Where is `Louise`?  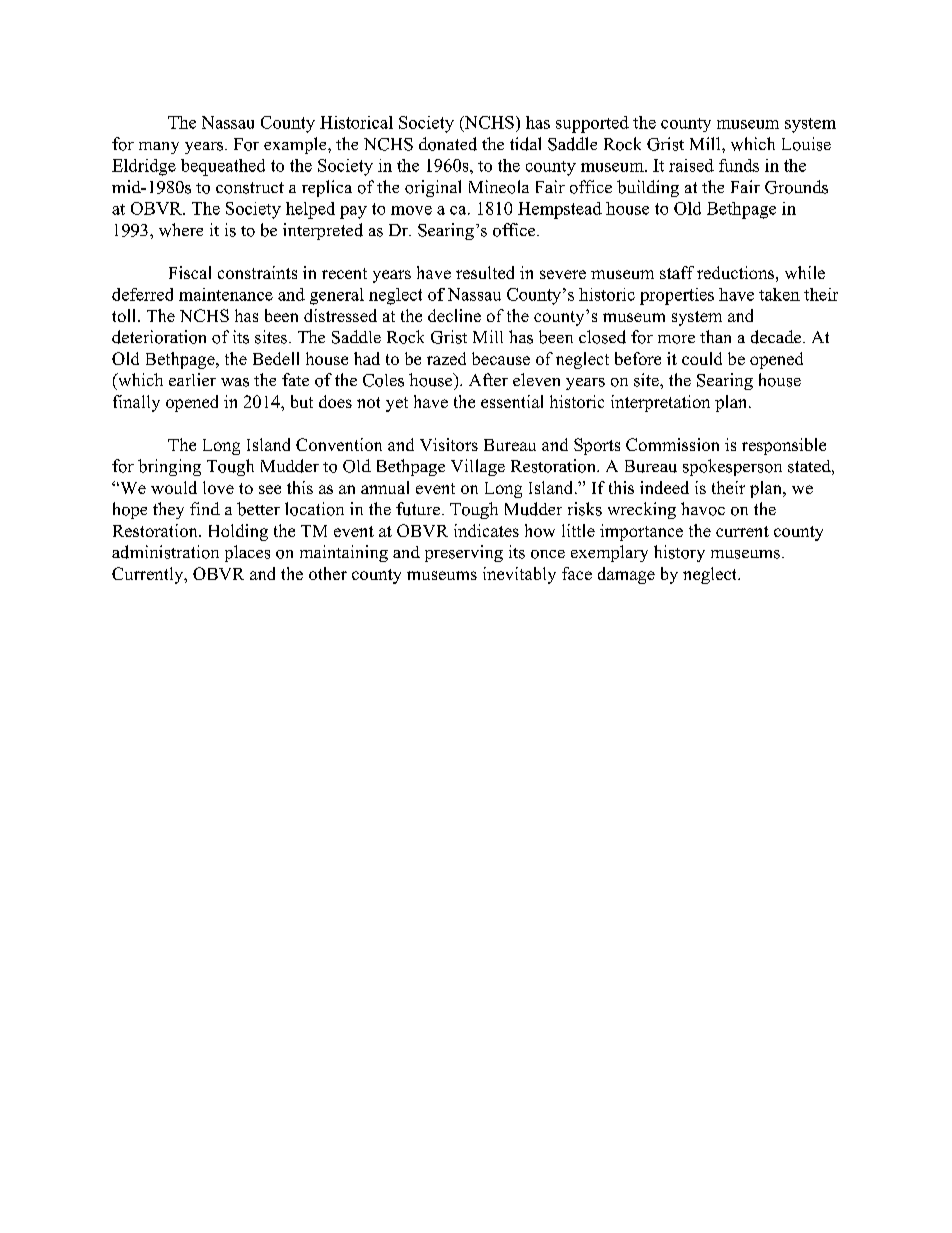
Louise is located at coordinates (806, 144).
